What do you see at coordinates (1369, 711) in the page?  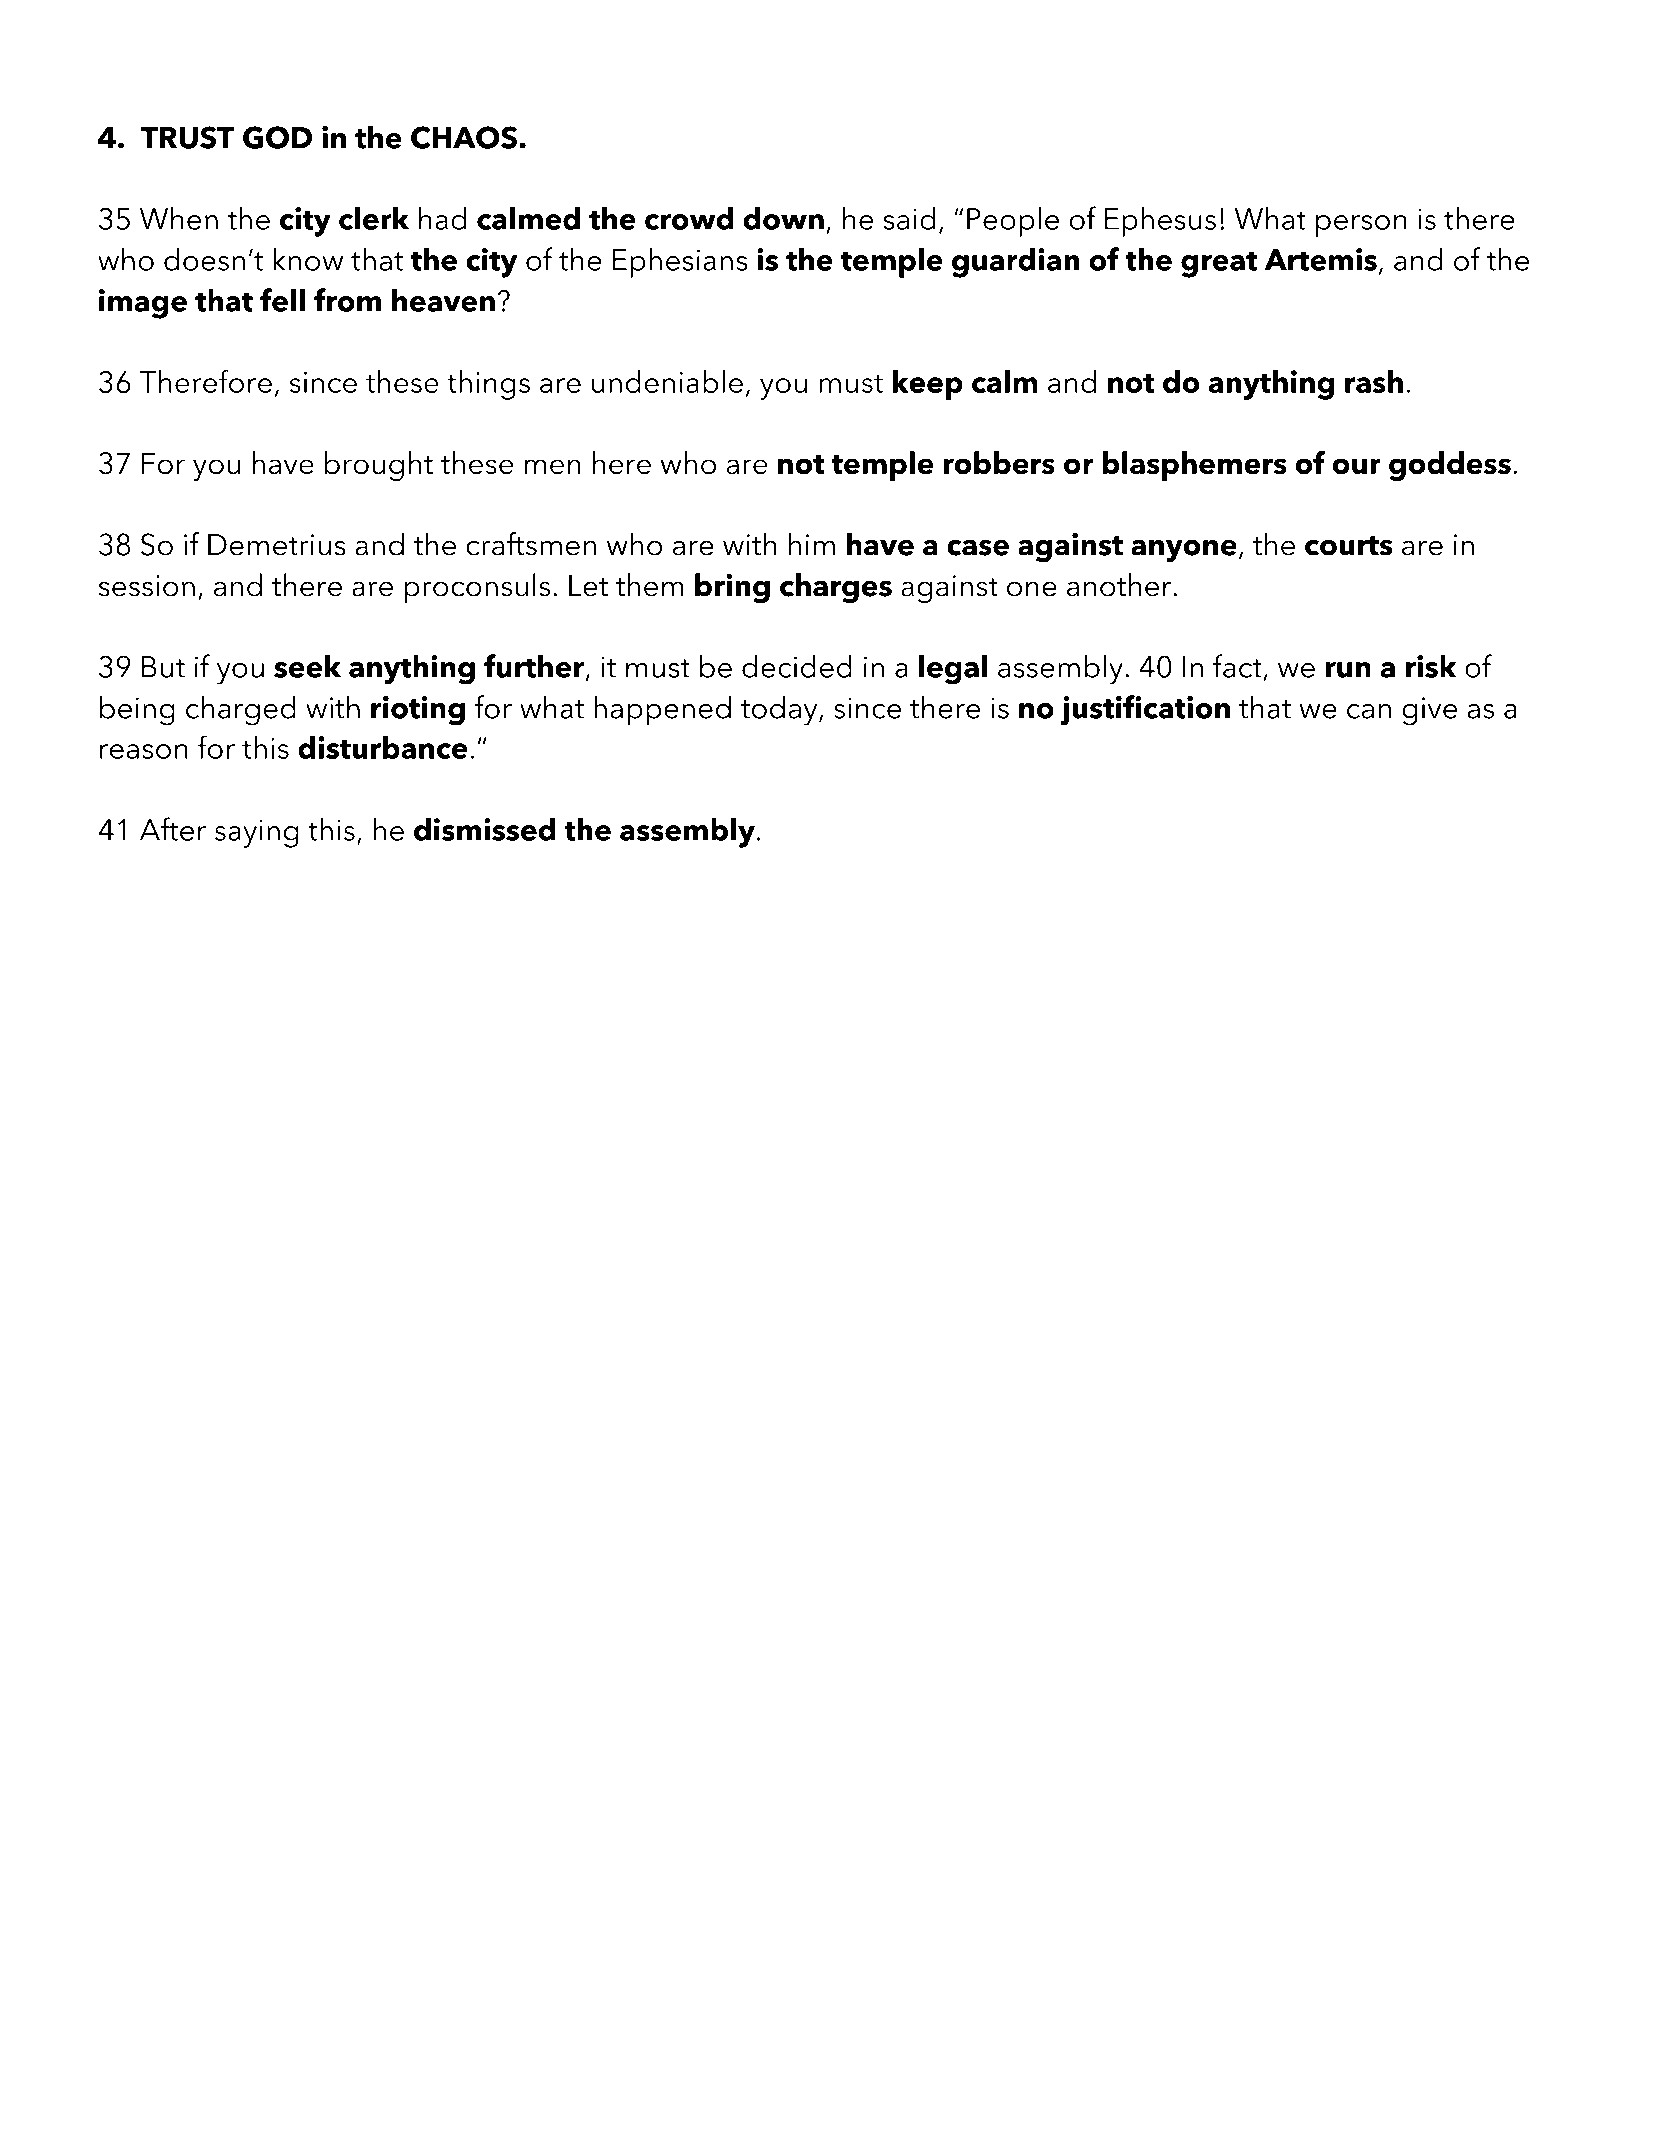 I see `can` at bounding box center [1369, 711].
